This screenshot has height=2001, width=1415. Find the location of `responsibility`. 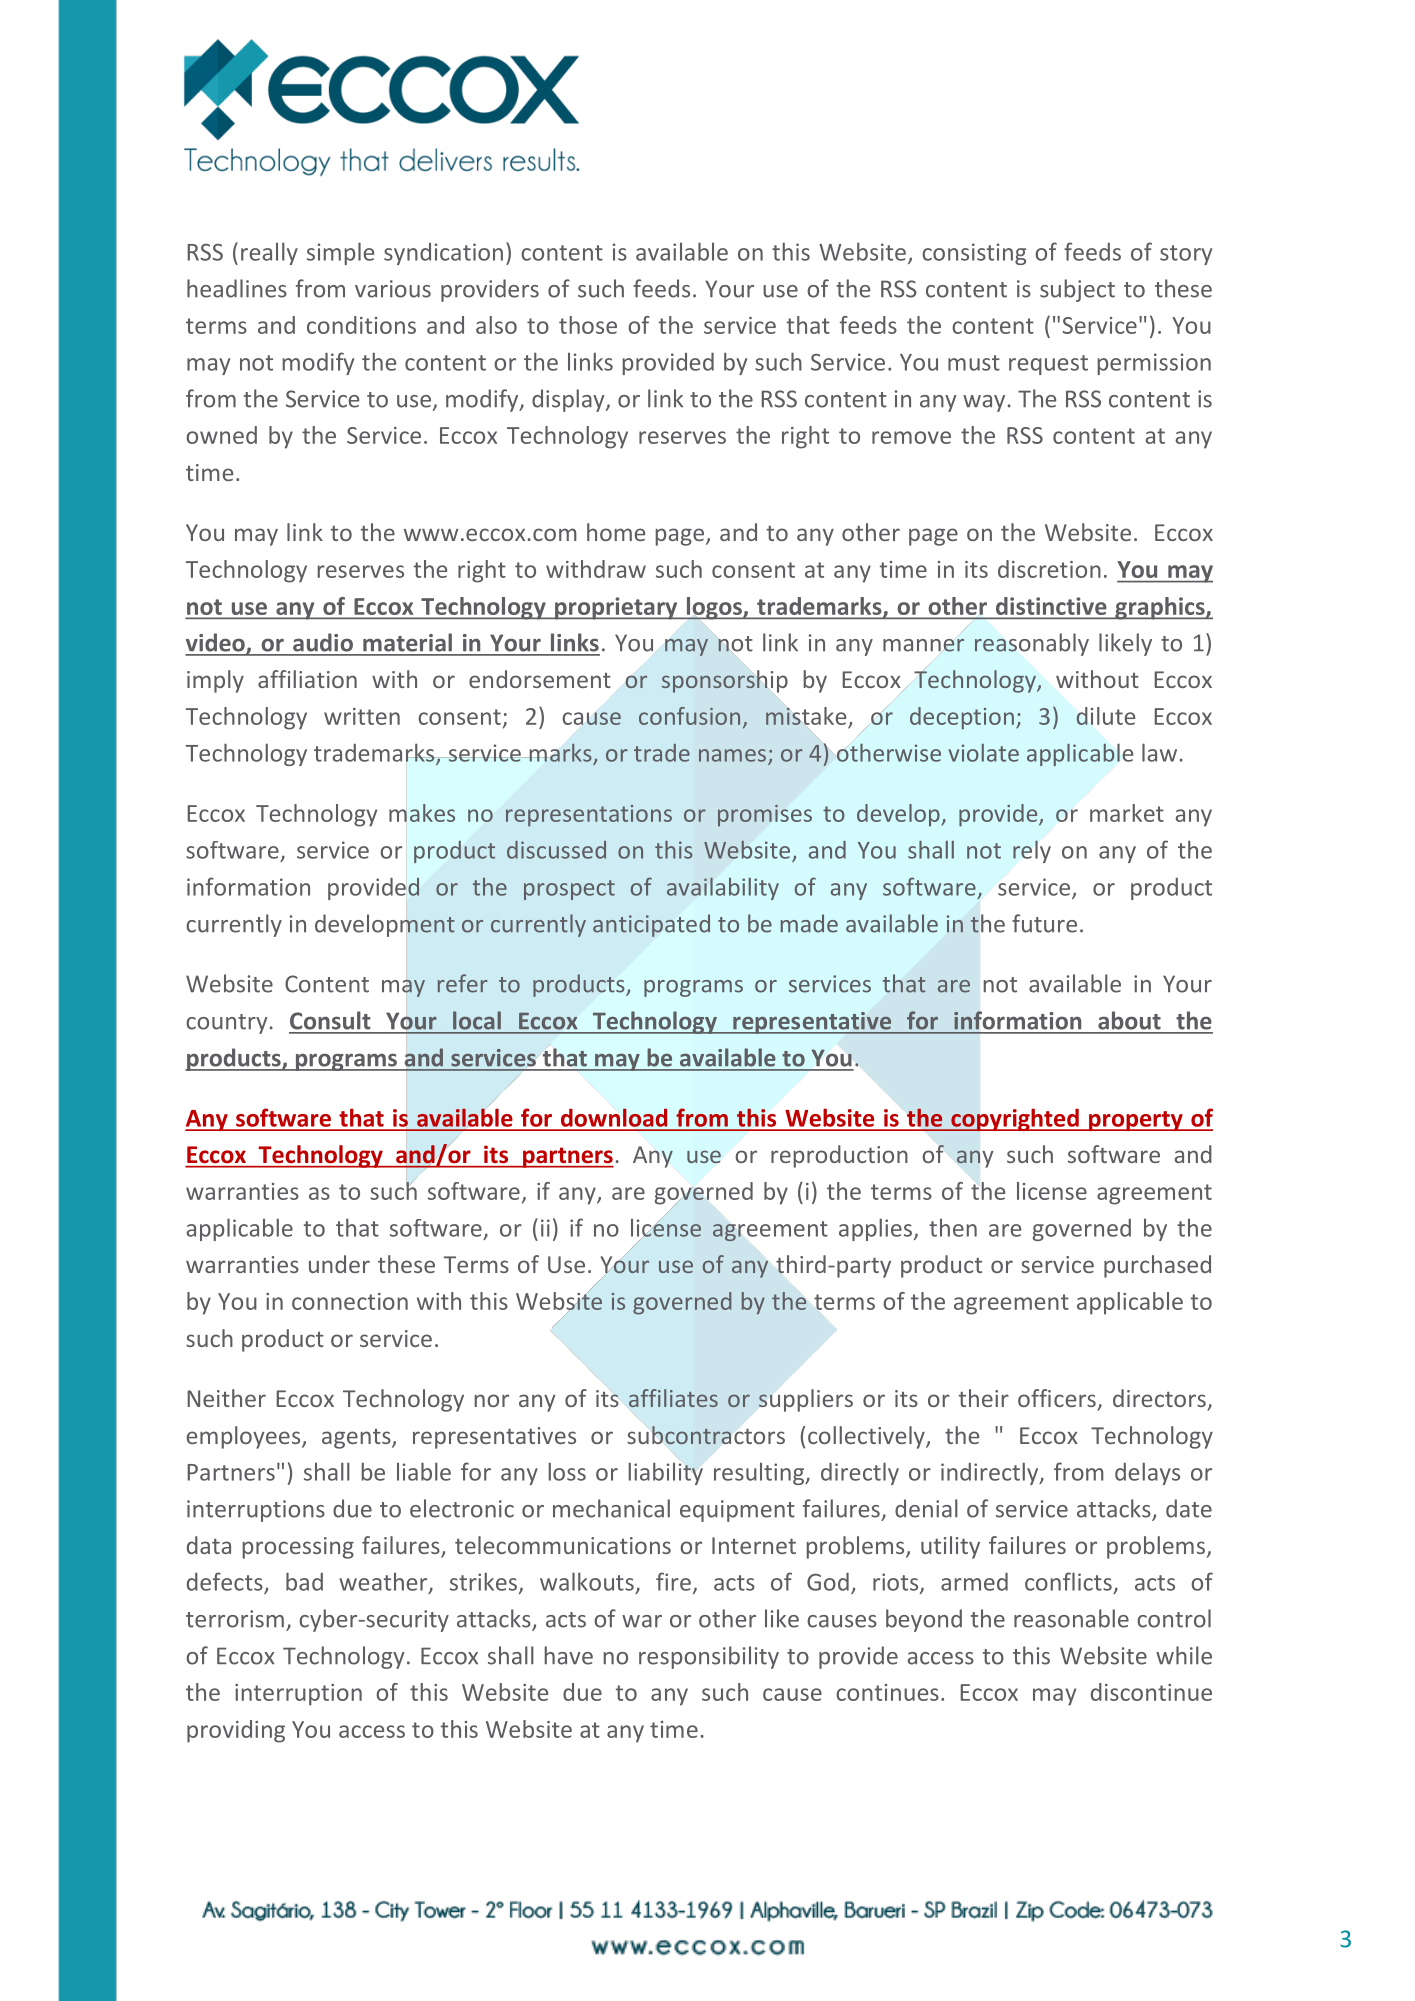

responsibility is located at coordinates (709, 1657).
